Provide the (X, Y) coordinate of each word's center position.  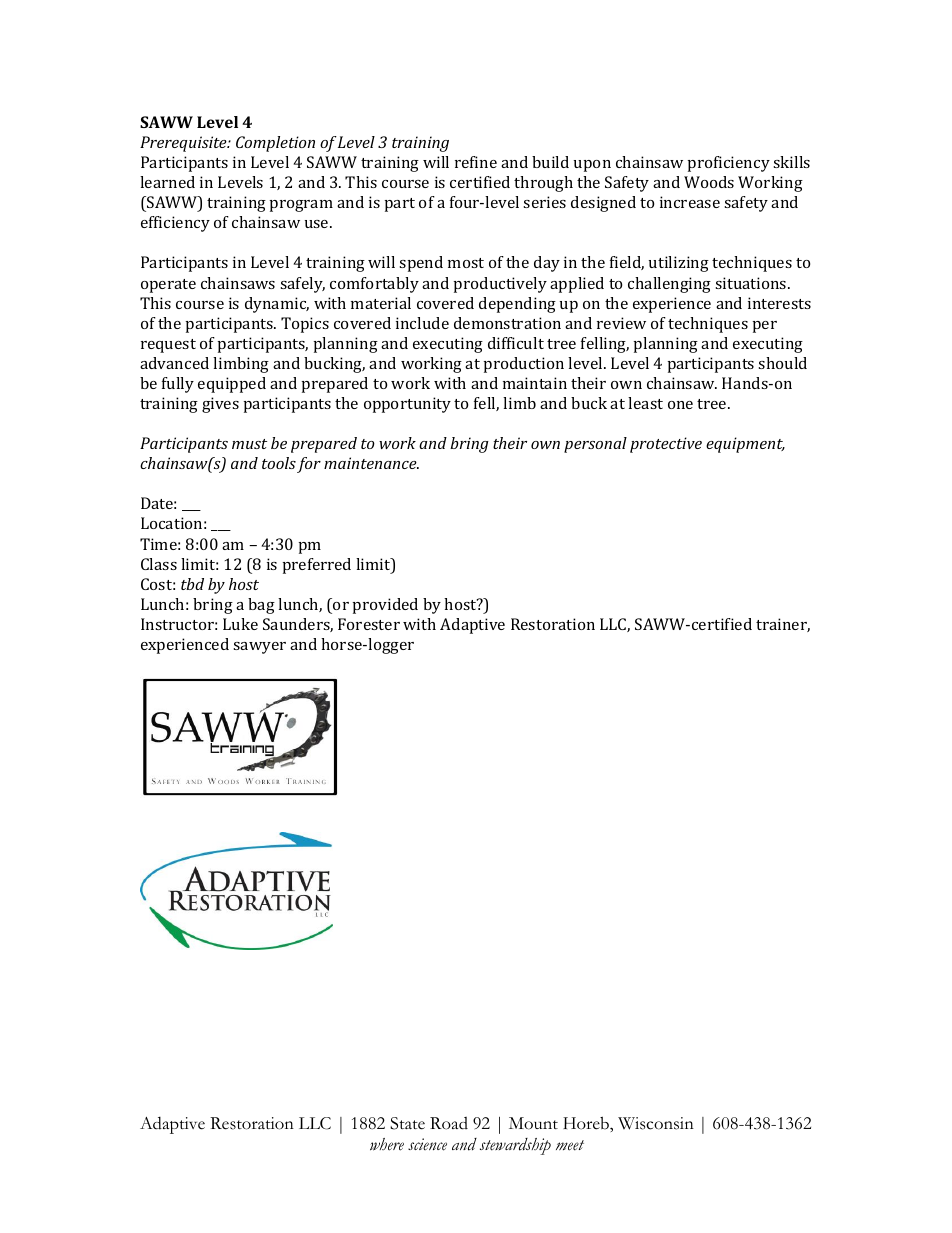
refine (476, 162)
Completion (275, 144)
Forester (369, 624)
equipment (745, 445)
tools (279, 463)
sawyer (259, 648)
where (387, 1144)
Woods (709, 182)
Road (449, 1123)
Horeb (587, 1123)
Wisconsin (656, 1123)
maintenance (371, 463)
